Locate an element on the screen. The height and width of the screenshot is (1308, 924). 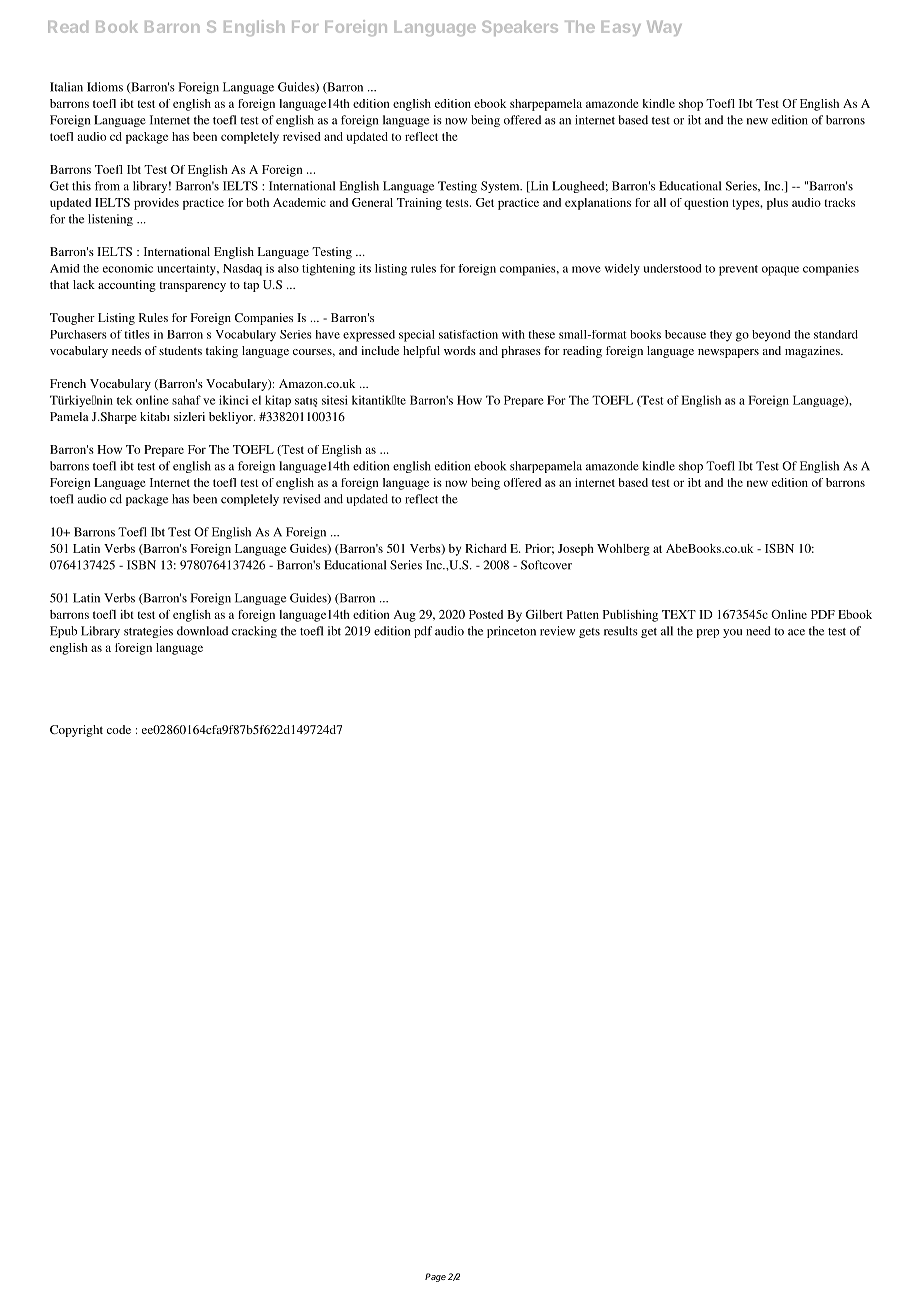
review is located at coordinates (557, 631).
